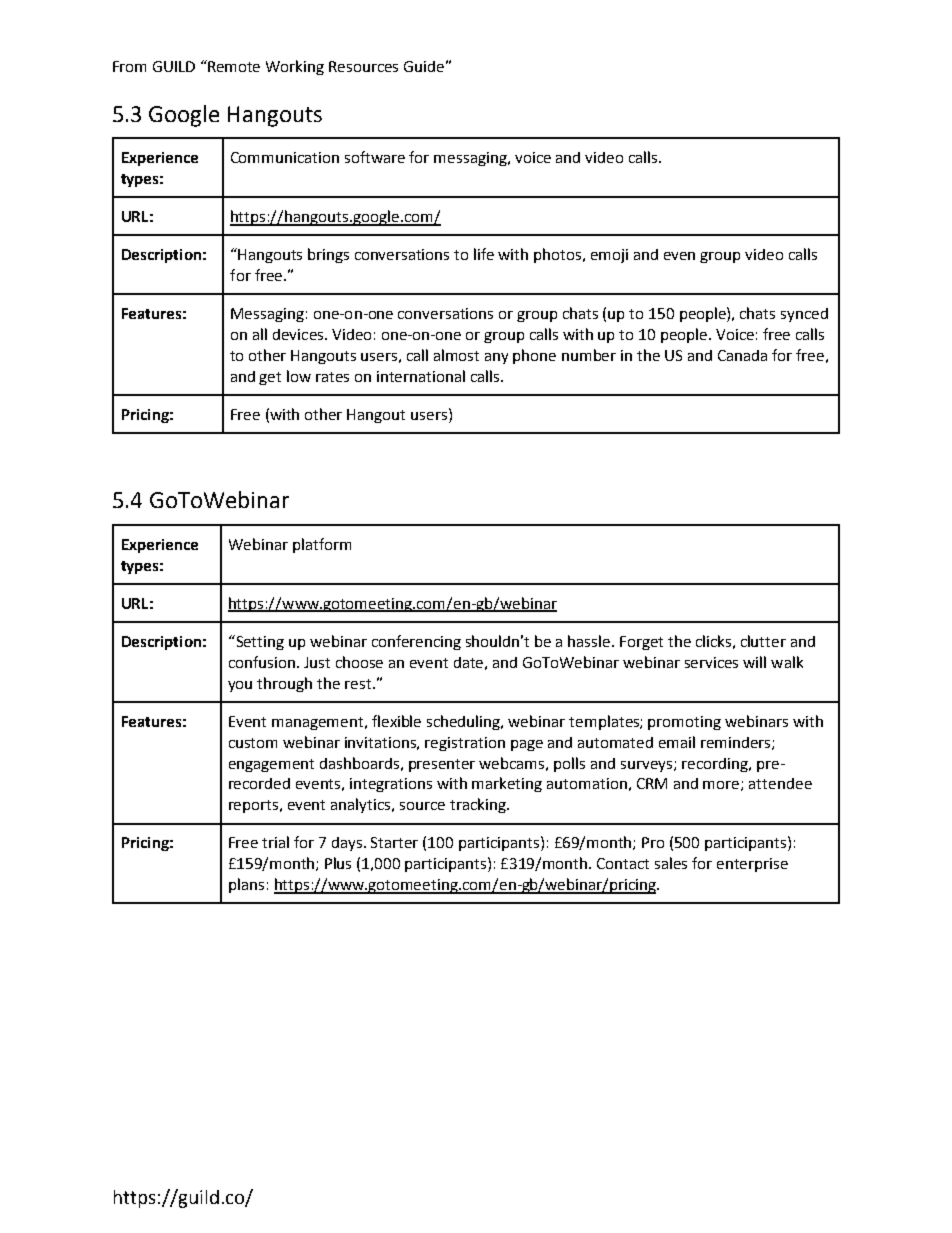  Describe the element at coordinates (299, 334) in the document. I see `devices` at that location.
